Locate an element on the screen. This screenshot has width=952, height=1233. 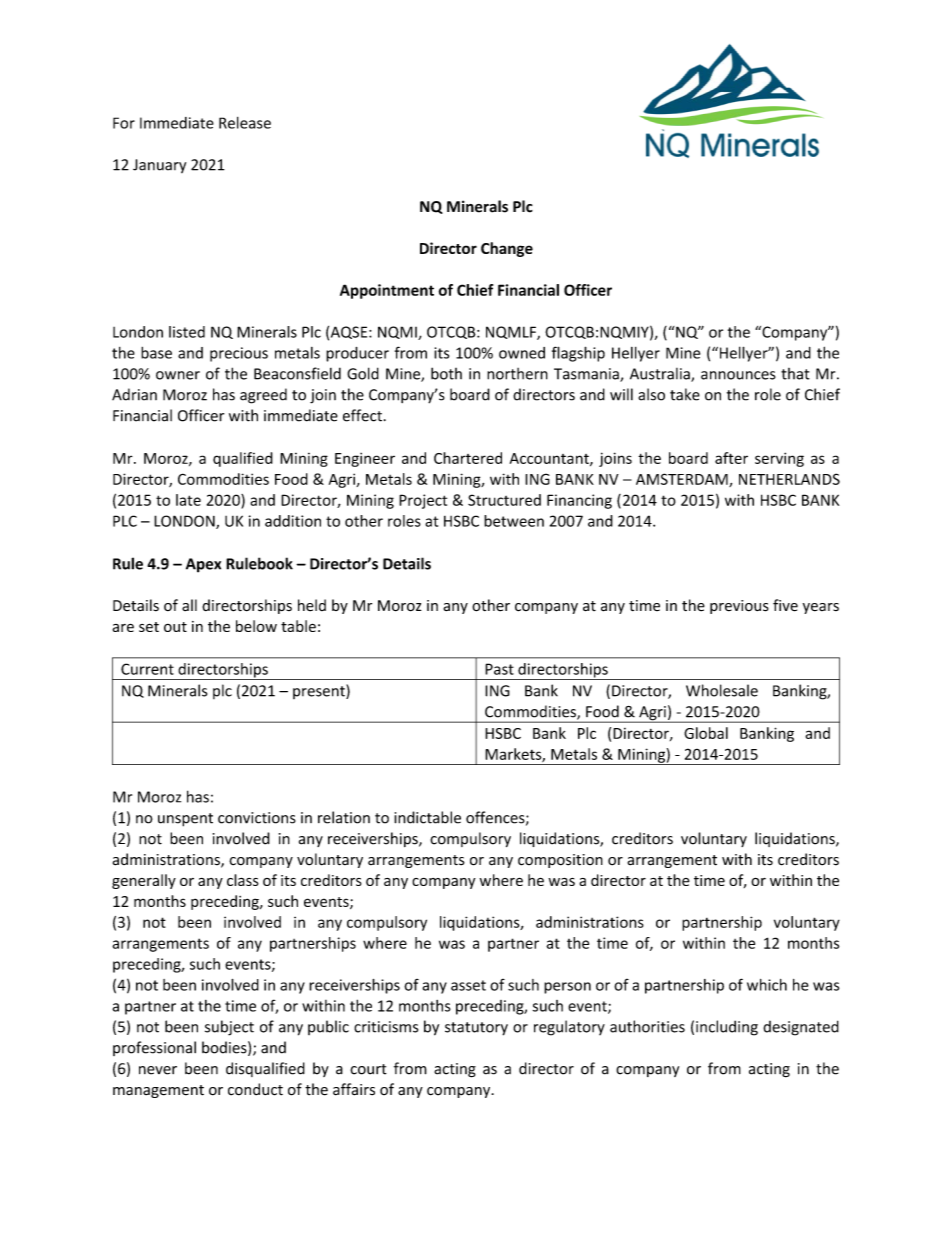
previous is located at coordinates (739, 607).
